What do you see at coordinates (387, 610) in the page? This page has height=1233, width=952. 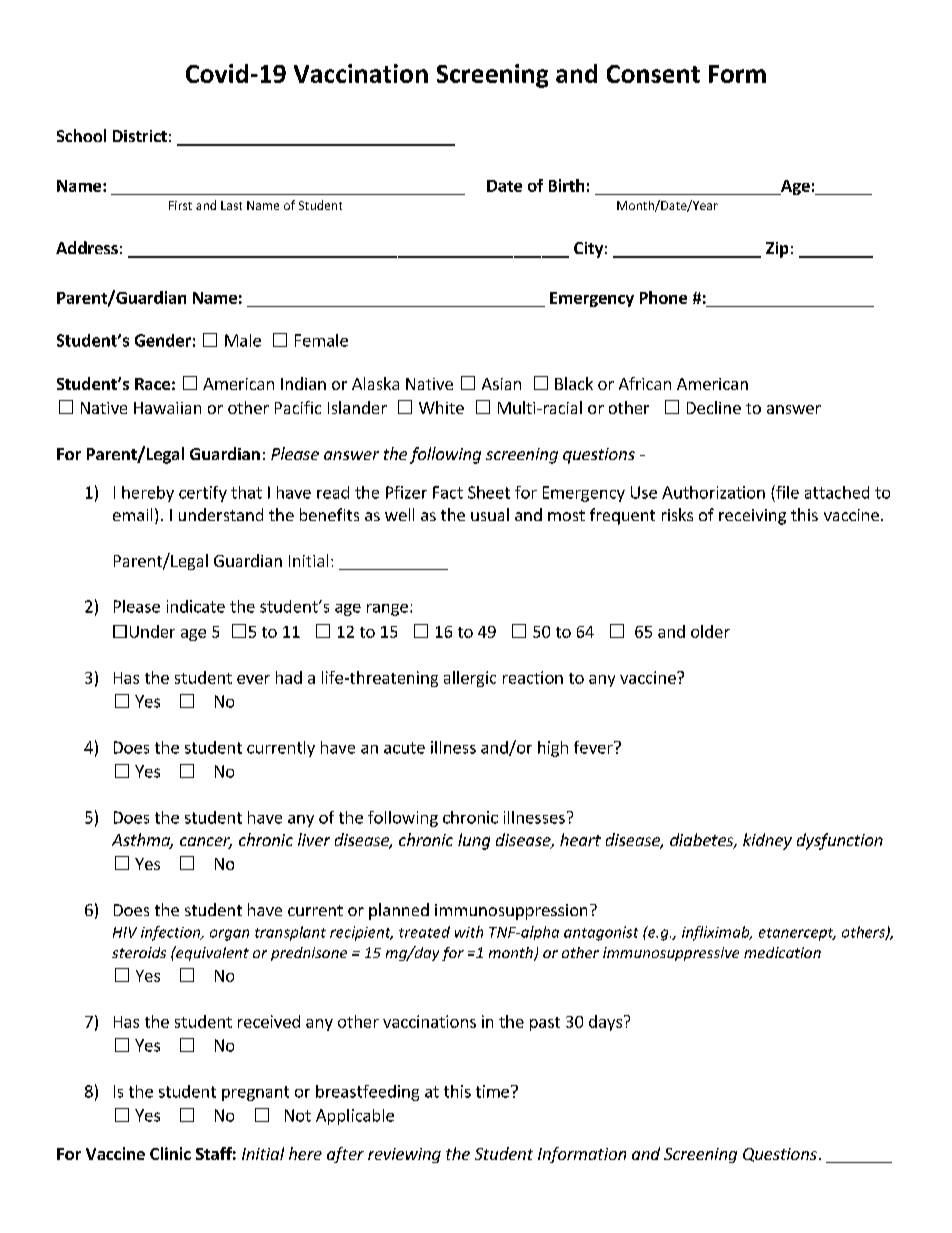 I see `range` at bounding box center [387, 610].
